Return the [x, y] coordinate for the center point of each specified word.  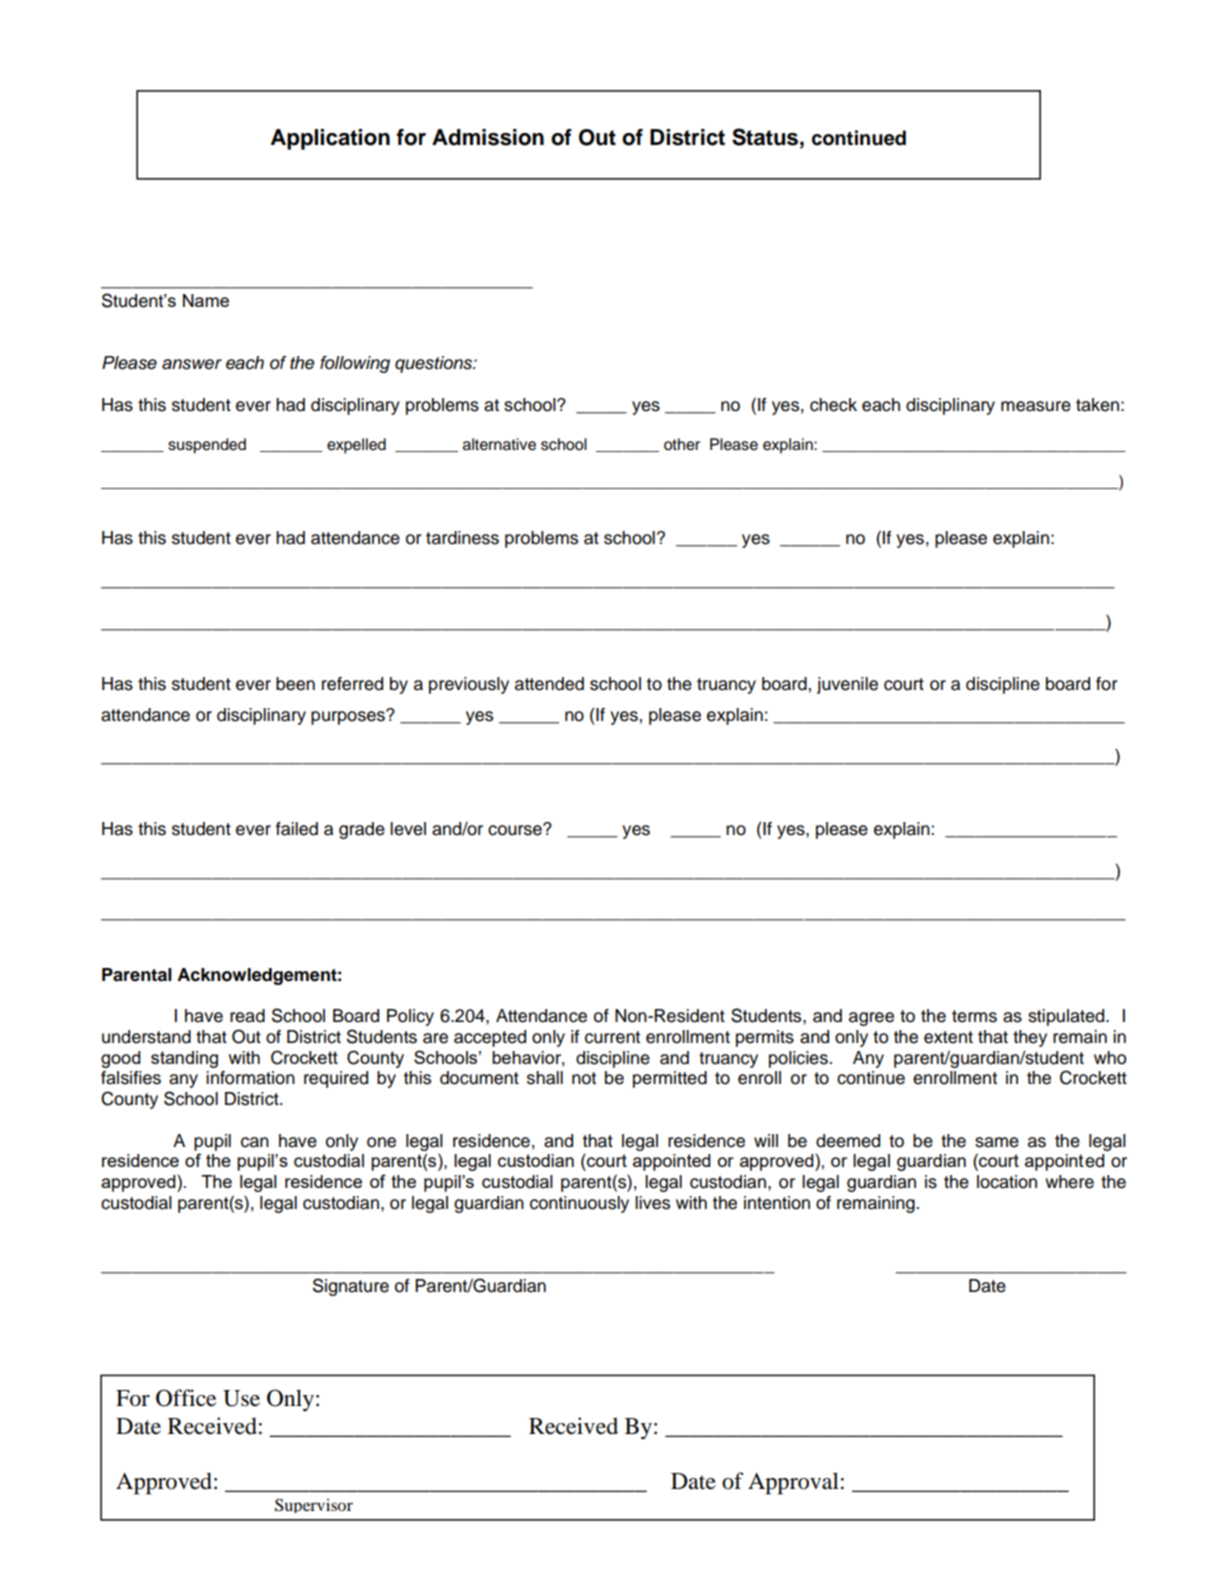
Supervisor [314, 1506]
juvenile [847, 685]
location [1007, 1182]
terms [974, 1016]
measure [1036, 406]
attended [549, 684]
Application [330, 139]
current [612, 1037]
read [247, 1016]
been [295, 684]
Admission [488, 137]
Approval [793, 1483]
